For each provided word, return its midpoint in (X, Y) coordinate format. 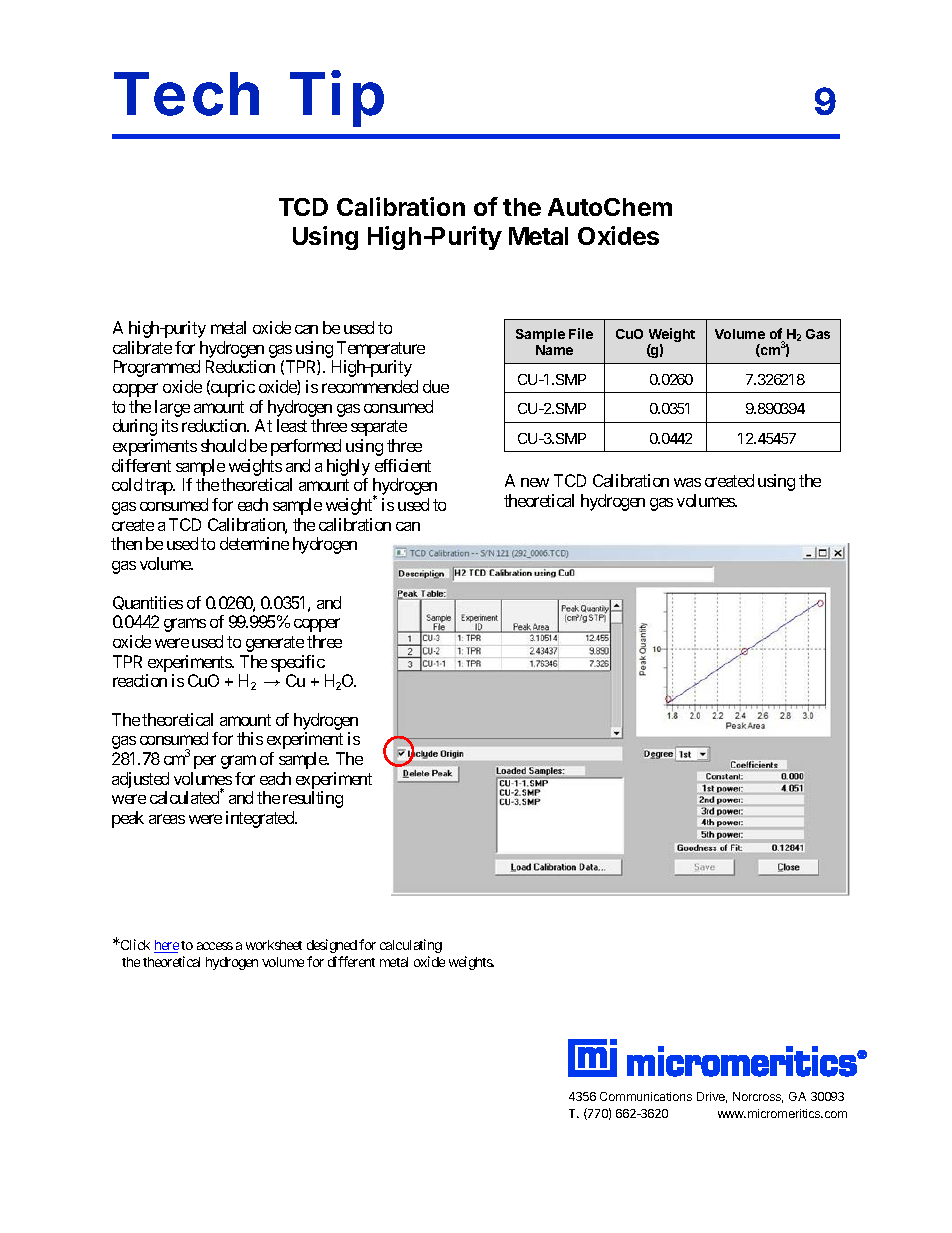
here (166, 946)
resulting (313, 799)
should (223, 445)
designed (332, 946)
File (581, 333)
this (250, 738)
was (687, 482)
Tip (337, 98)
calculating (411, 946)
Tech (186, 94)
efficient (403, 465)
